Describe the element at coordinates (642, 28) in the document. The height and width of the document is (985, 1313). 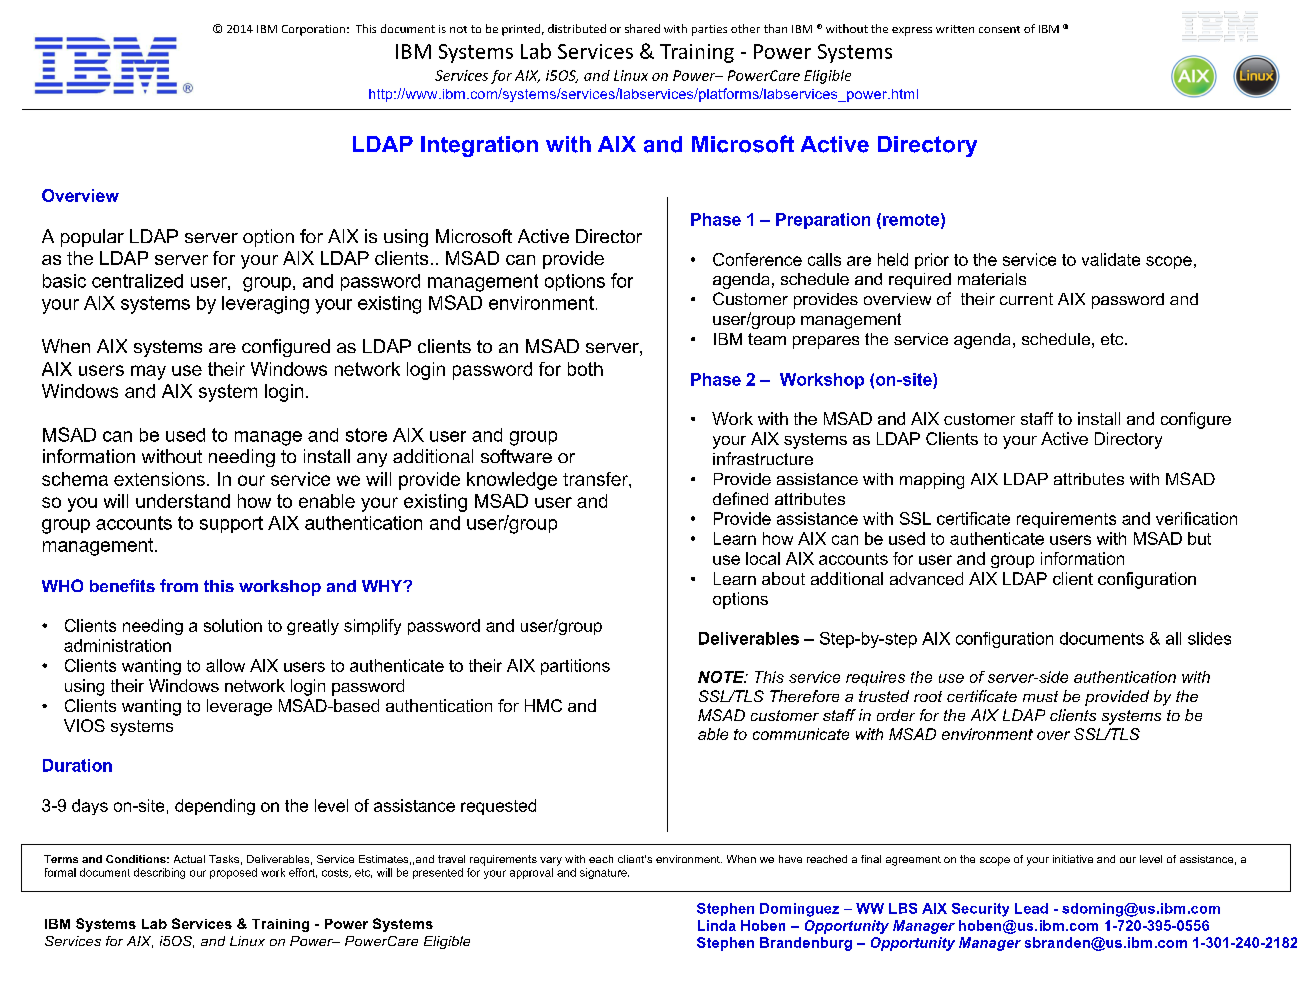
I see `shared` at that location.
